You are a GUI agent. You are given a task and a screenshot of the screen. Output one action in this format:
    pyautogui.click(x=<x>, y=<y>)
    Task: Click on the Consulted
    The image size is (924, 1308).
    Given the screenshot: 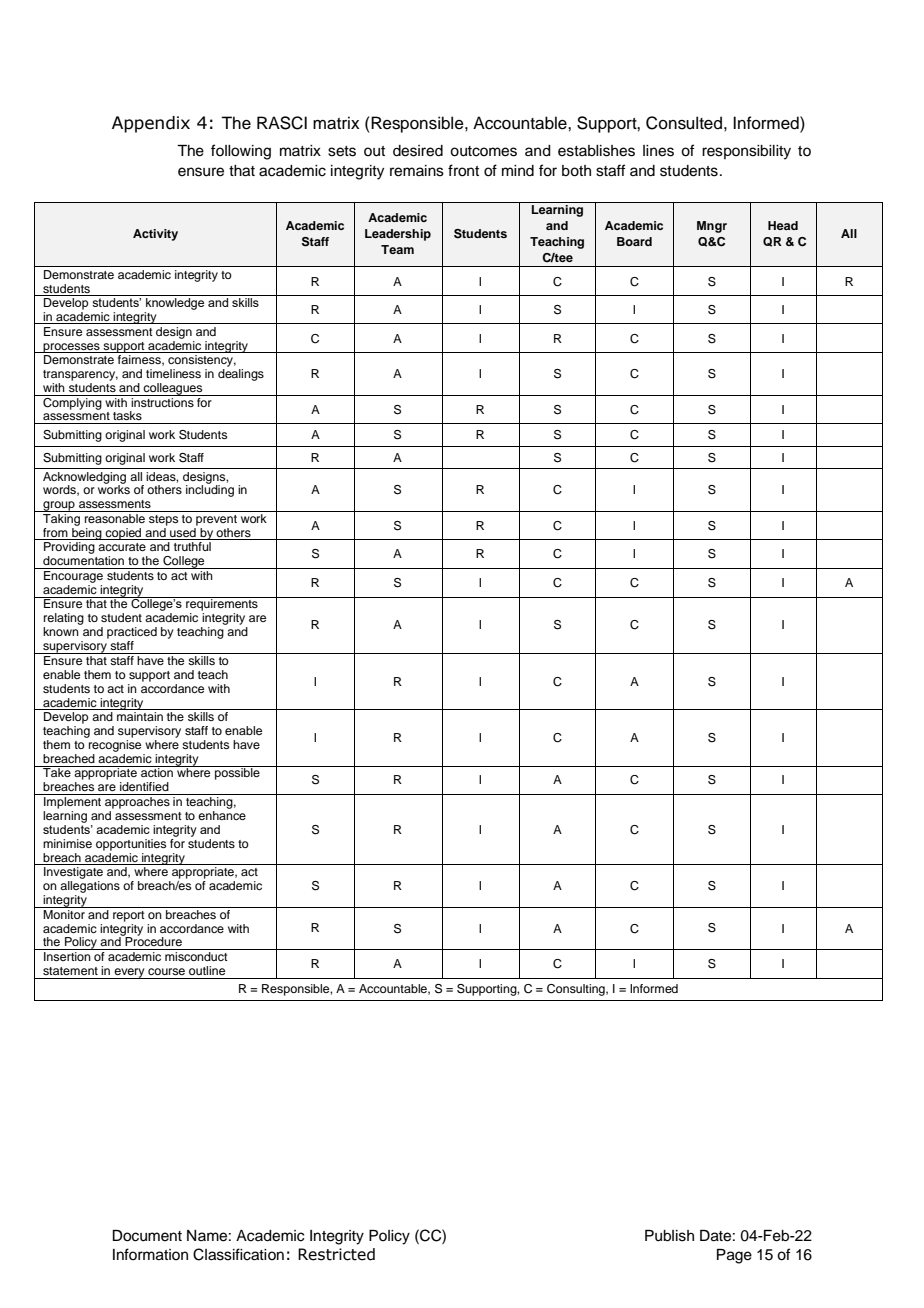 What is the action you would take?
    pyautogui.click(x=684, y=123)
